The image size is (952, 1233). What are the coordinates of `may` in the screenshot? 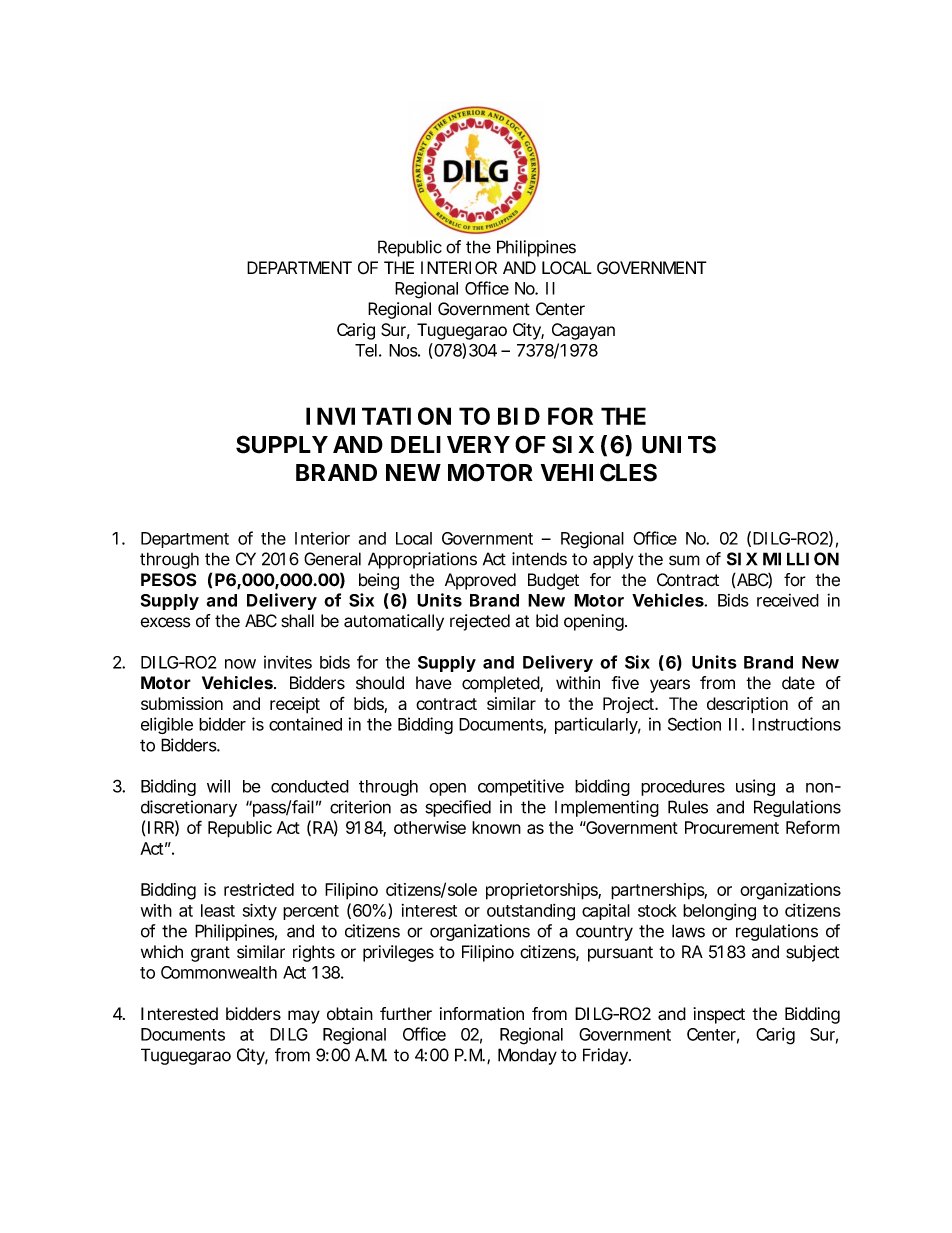 It's located at (304, 1017).
